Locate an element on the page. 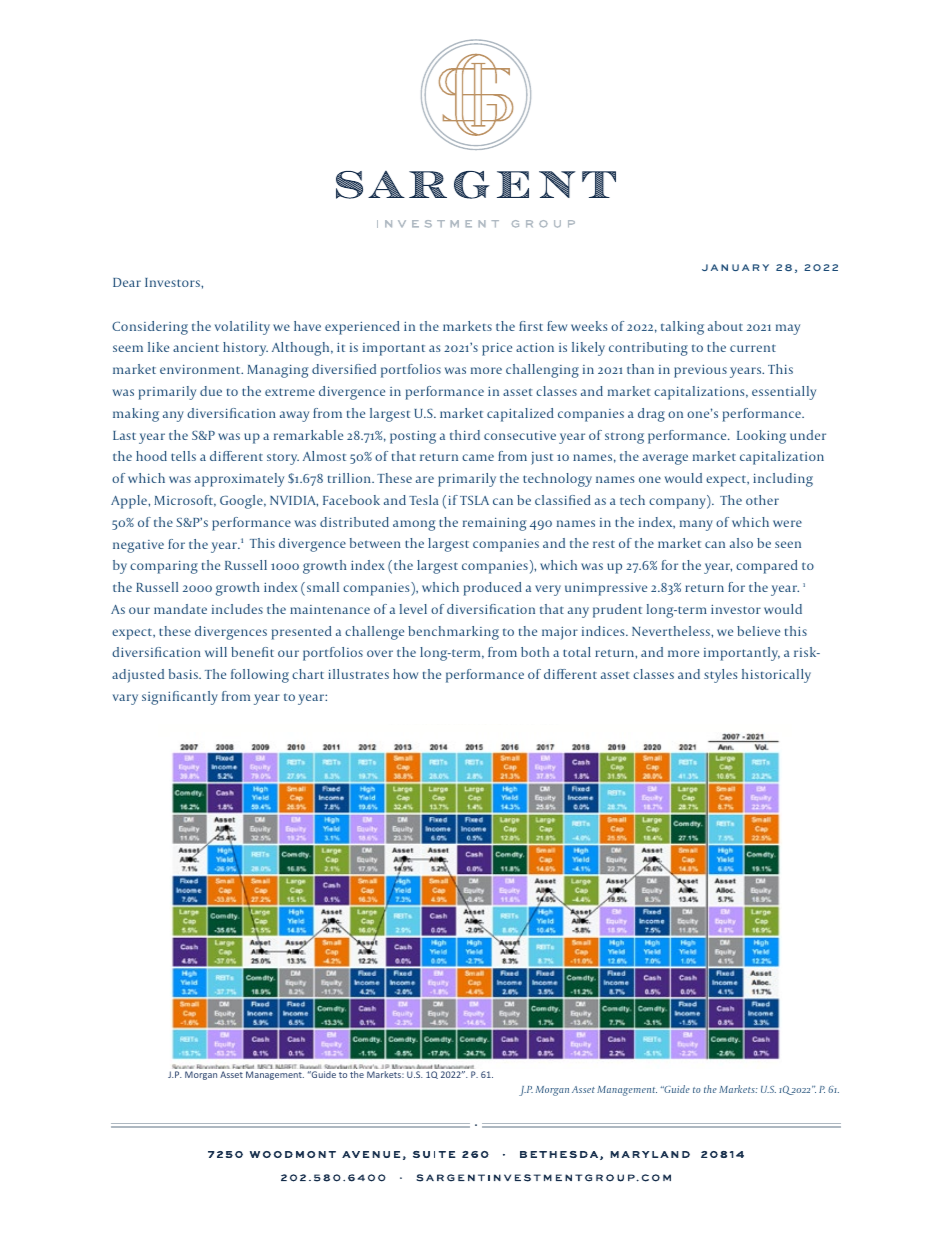 The width and height of the document is (952, 1233). illustrates is located at coordinates (358, 674).
